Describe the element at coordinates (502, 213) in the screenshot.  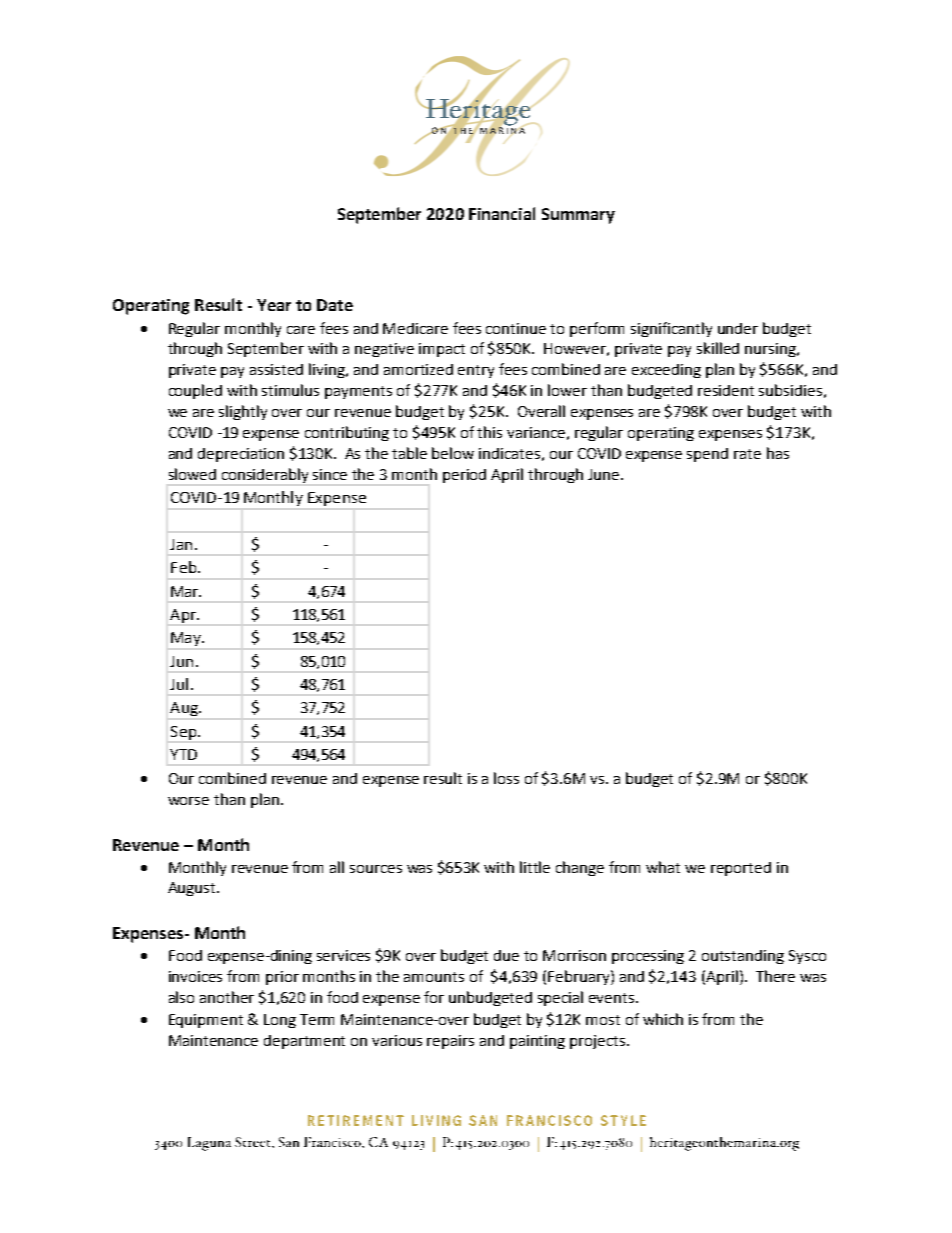
I see `Financial` at that location.
